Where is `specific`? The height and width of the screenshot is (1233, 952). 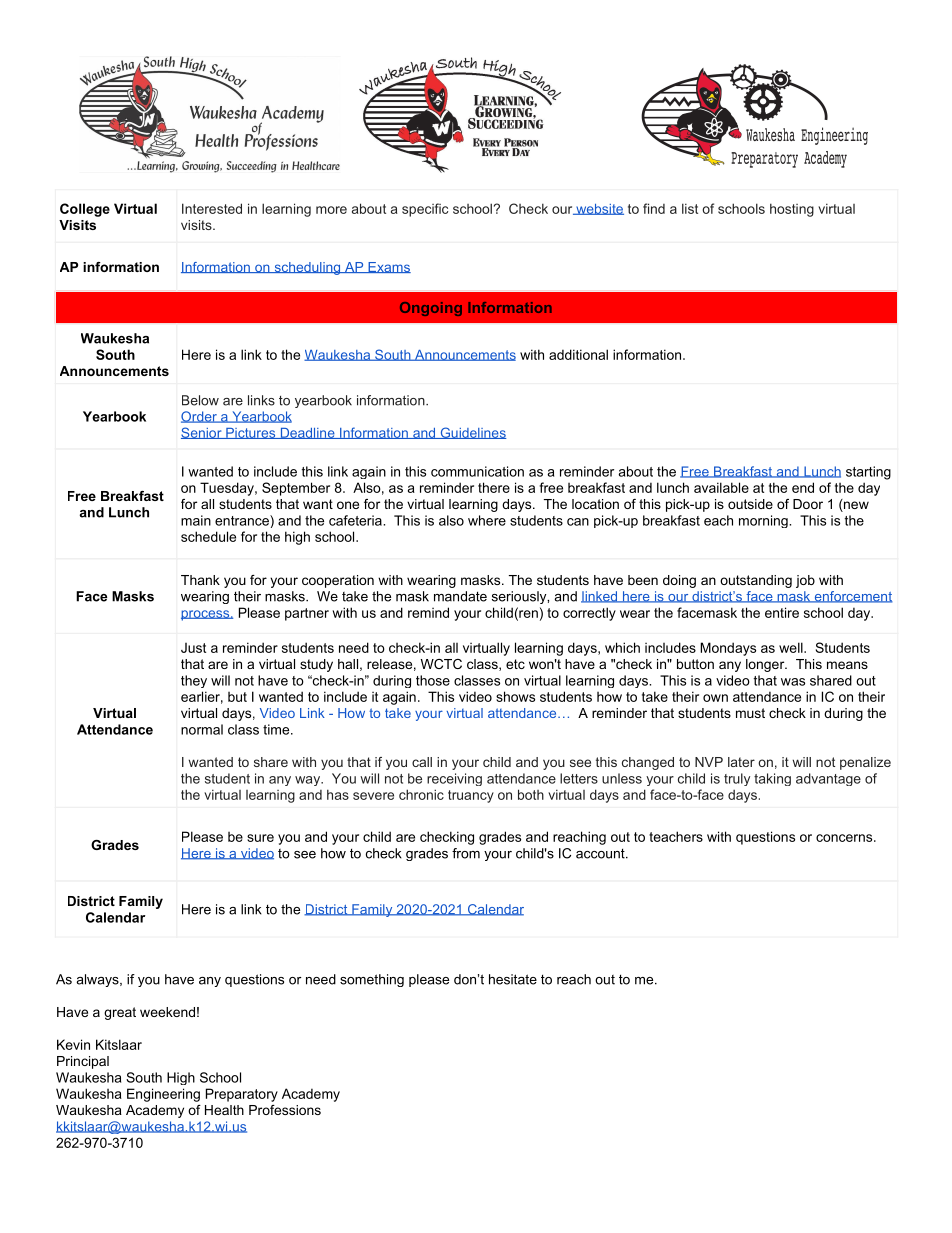
specific is located at coordinates (425, 210).
